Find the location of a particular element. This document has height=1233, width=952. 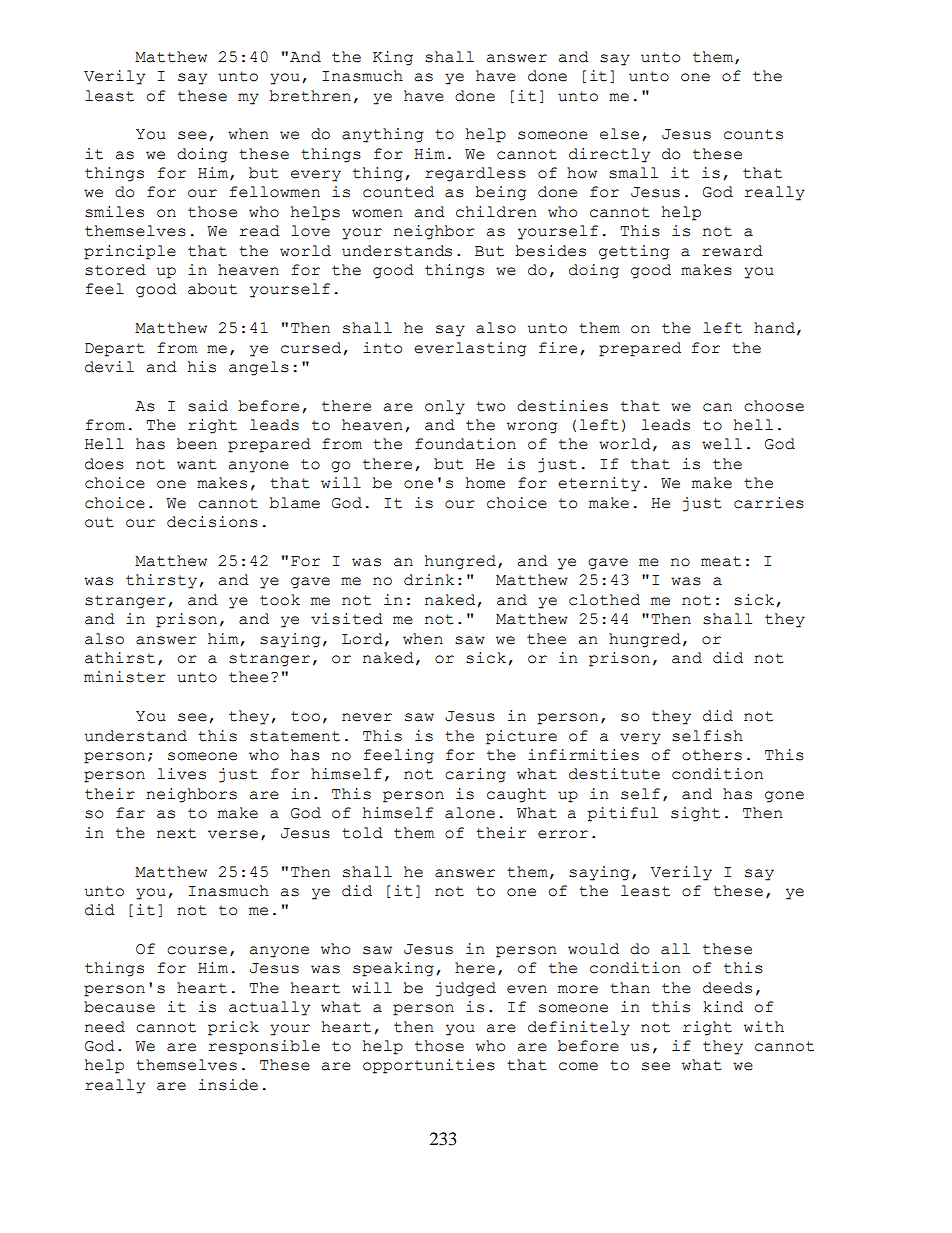

drink is located at coordinates (429, 580).
